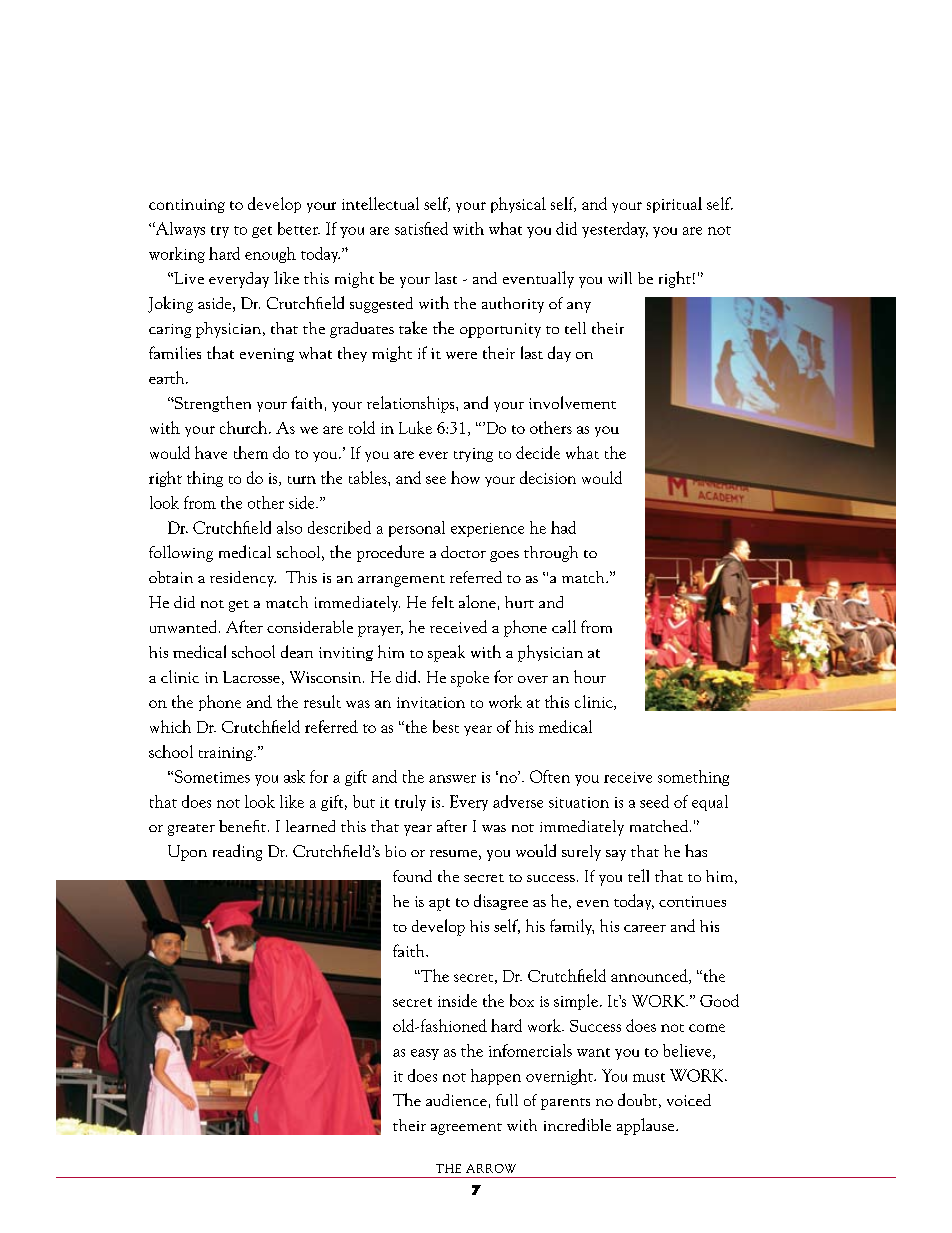 Image resolution: width=952 pixels, height=1233 pixels. I want to click on yesterday, so click(615, 230).
